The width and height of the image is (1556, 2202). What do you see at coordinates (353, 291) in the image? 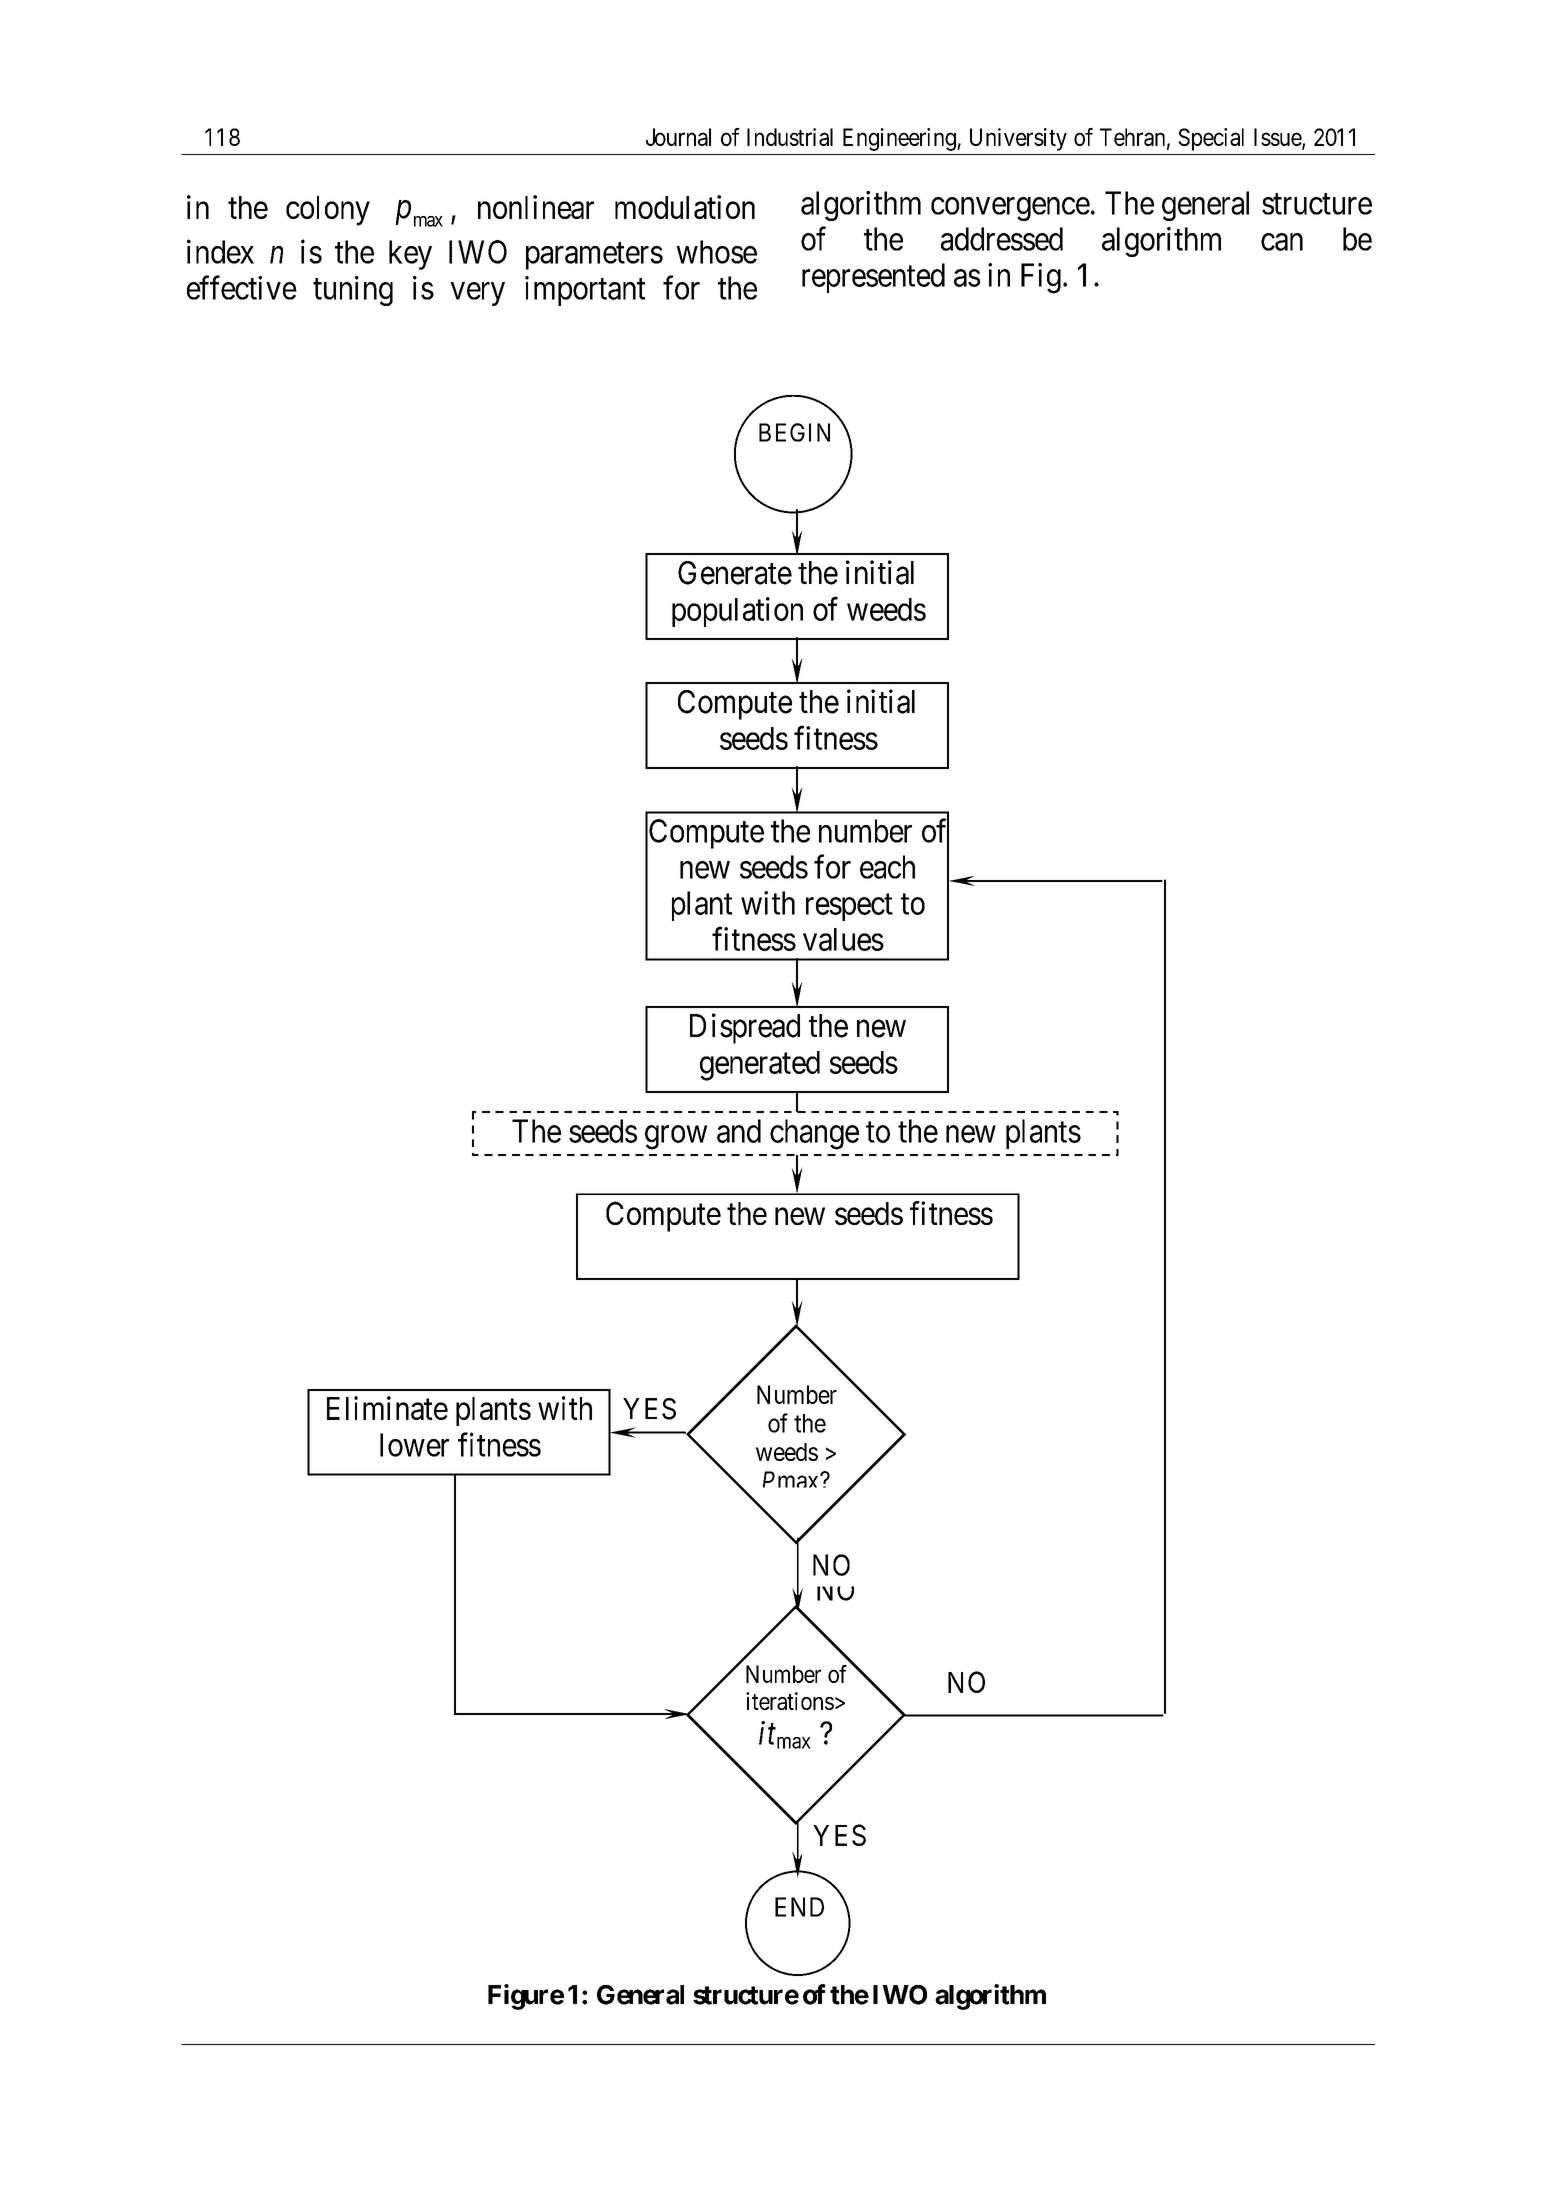
I see `tuning` at bounding box center [353, 291].
